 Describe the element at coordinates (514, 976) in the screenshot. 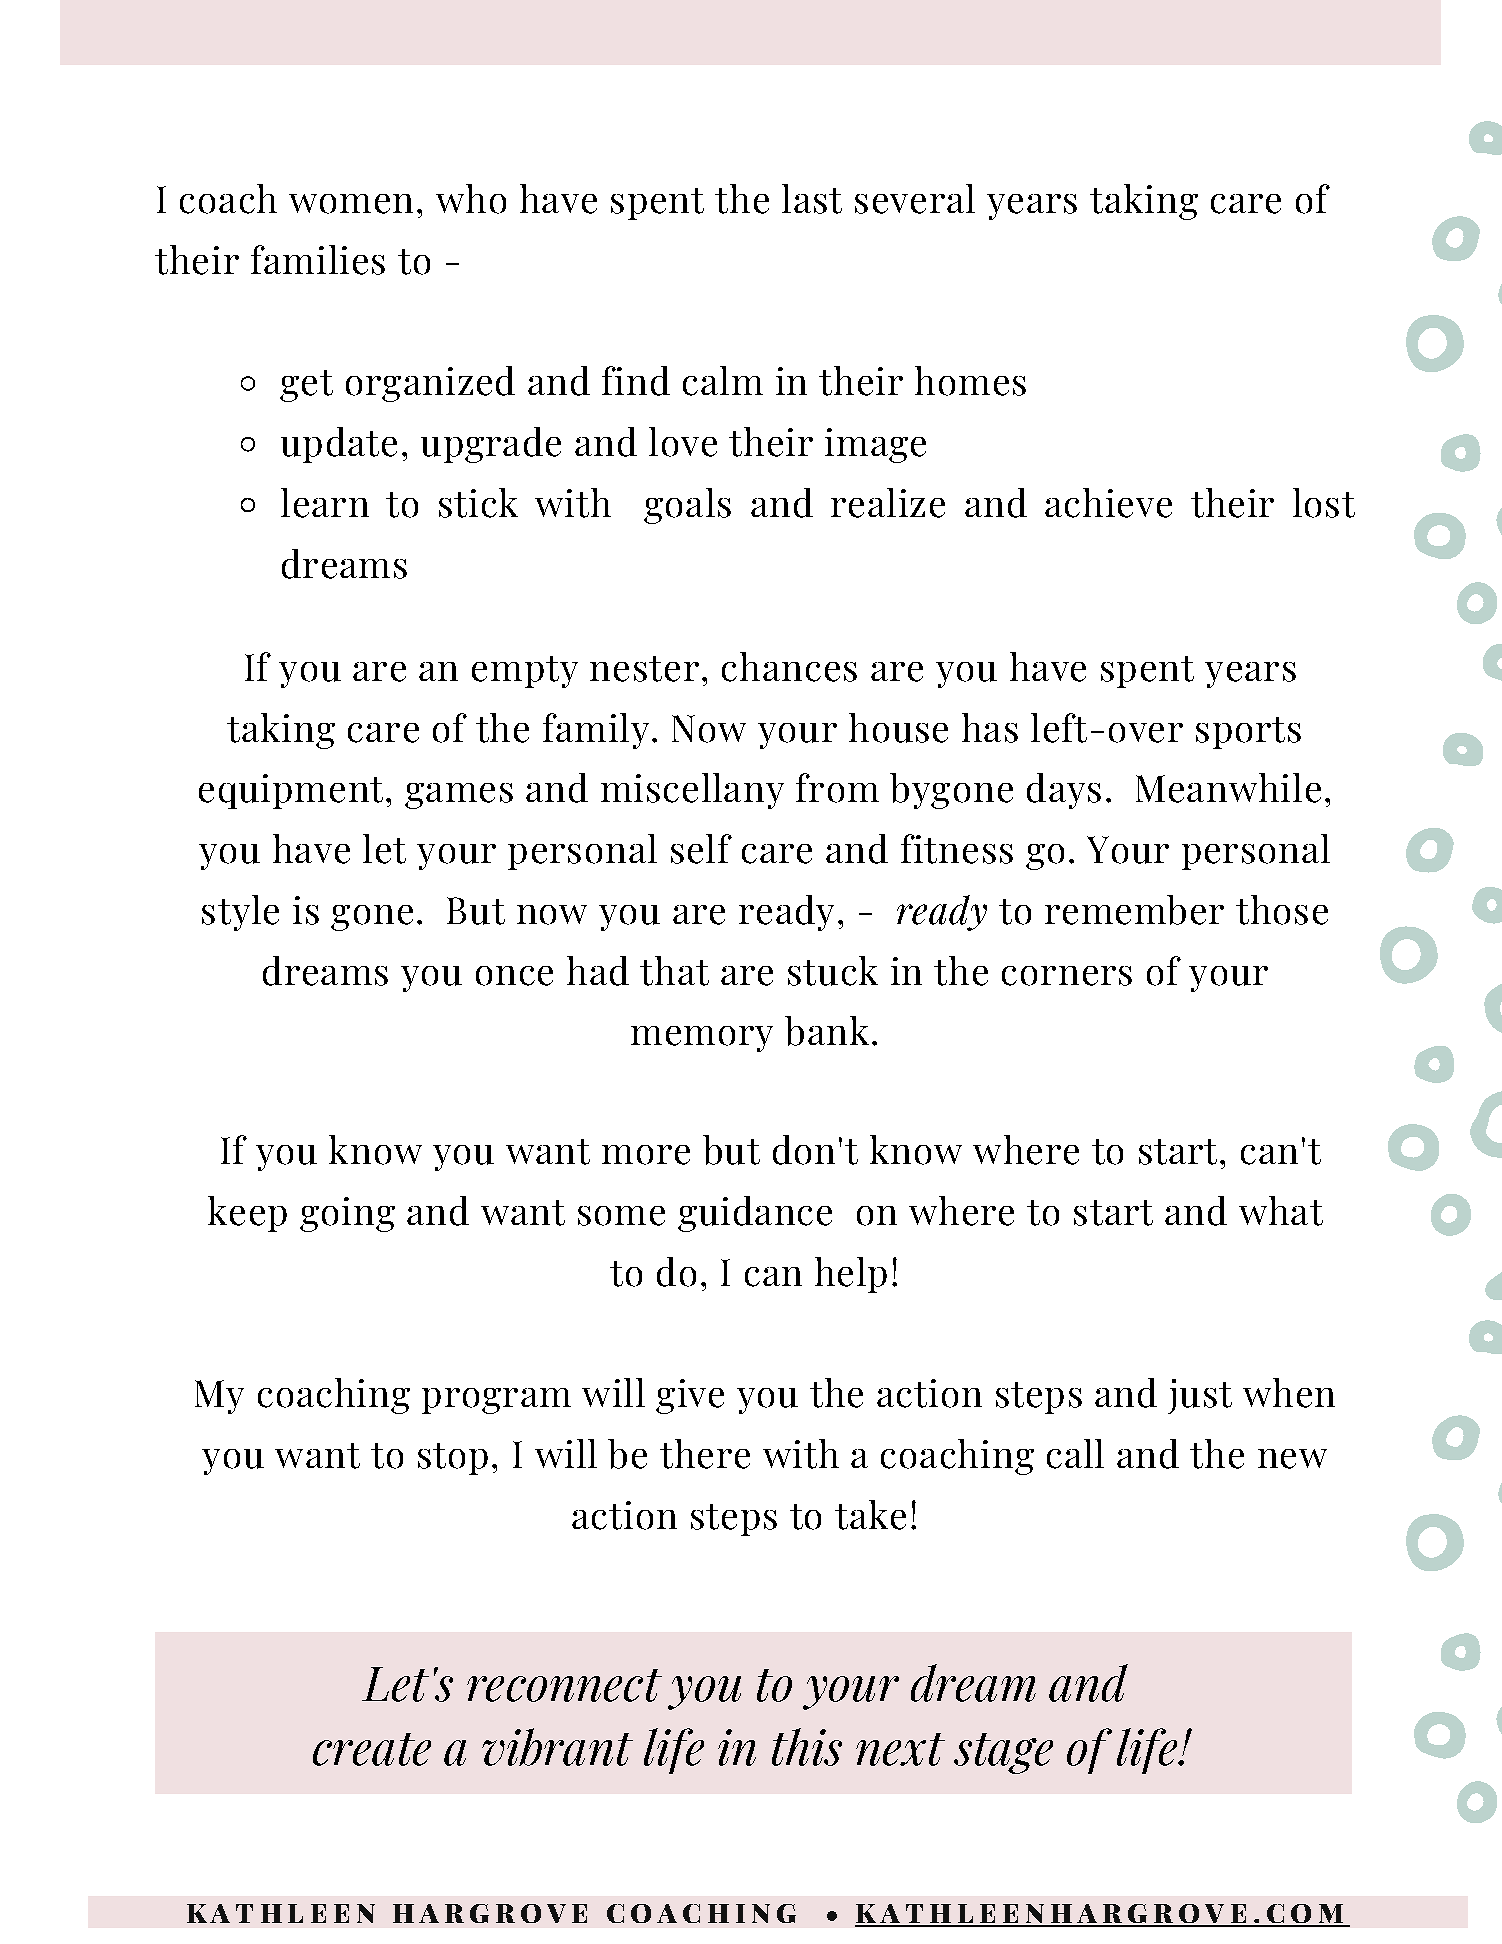

I see `once` at that location.
